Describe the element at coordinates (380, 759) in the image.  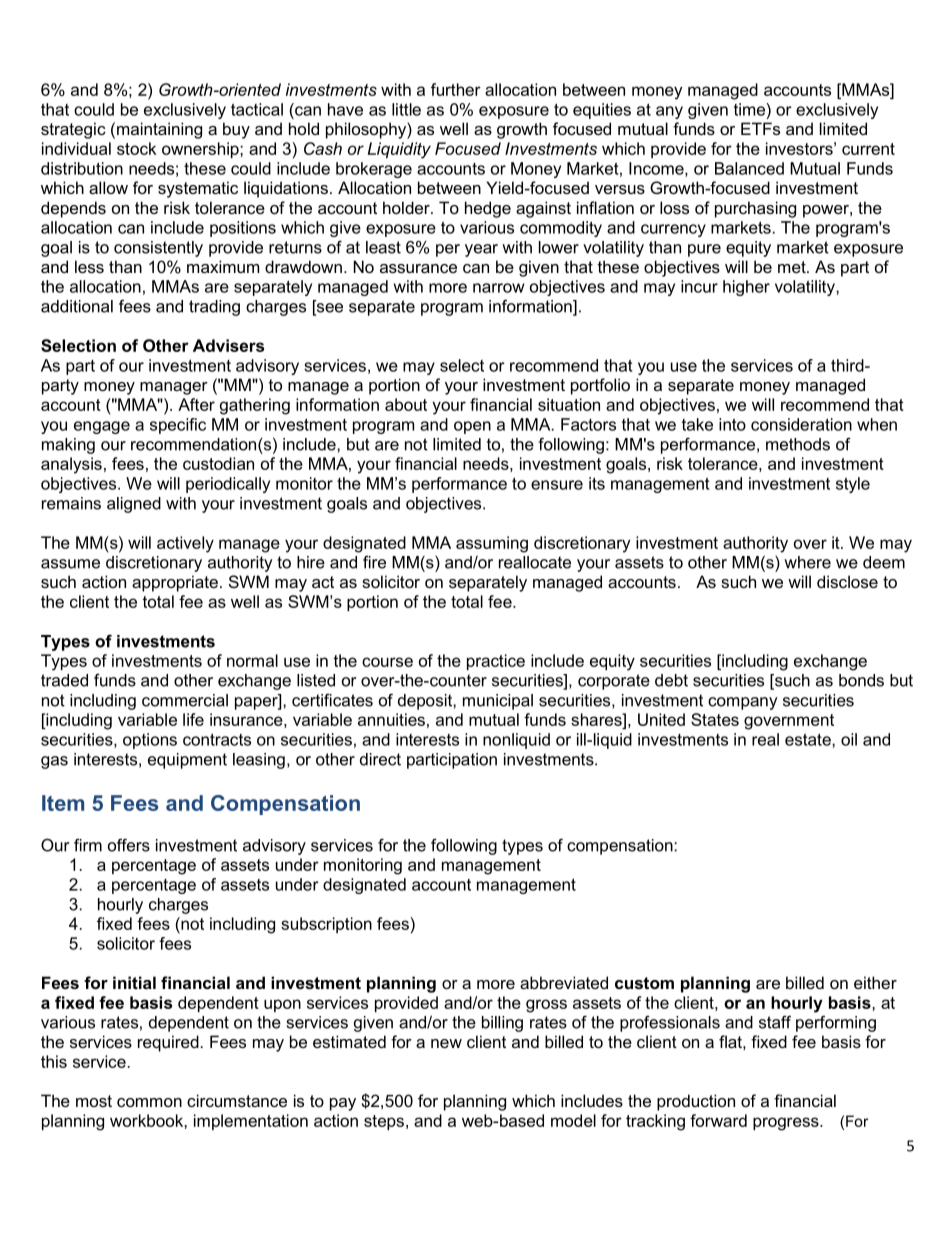
I see `direct` at that location.
